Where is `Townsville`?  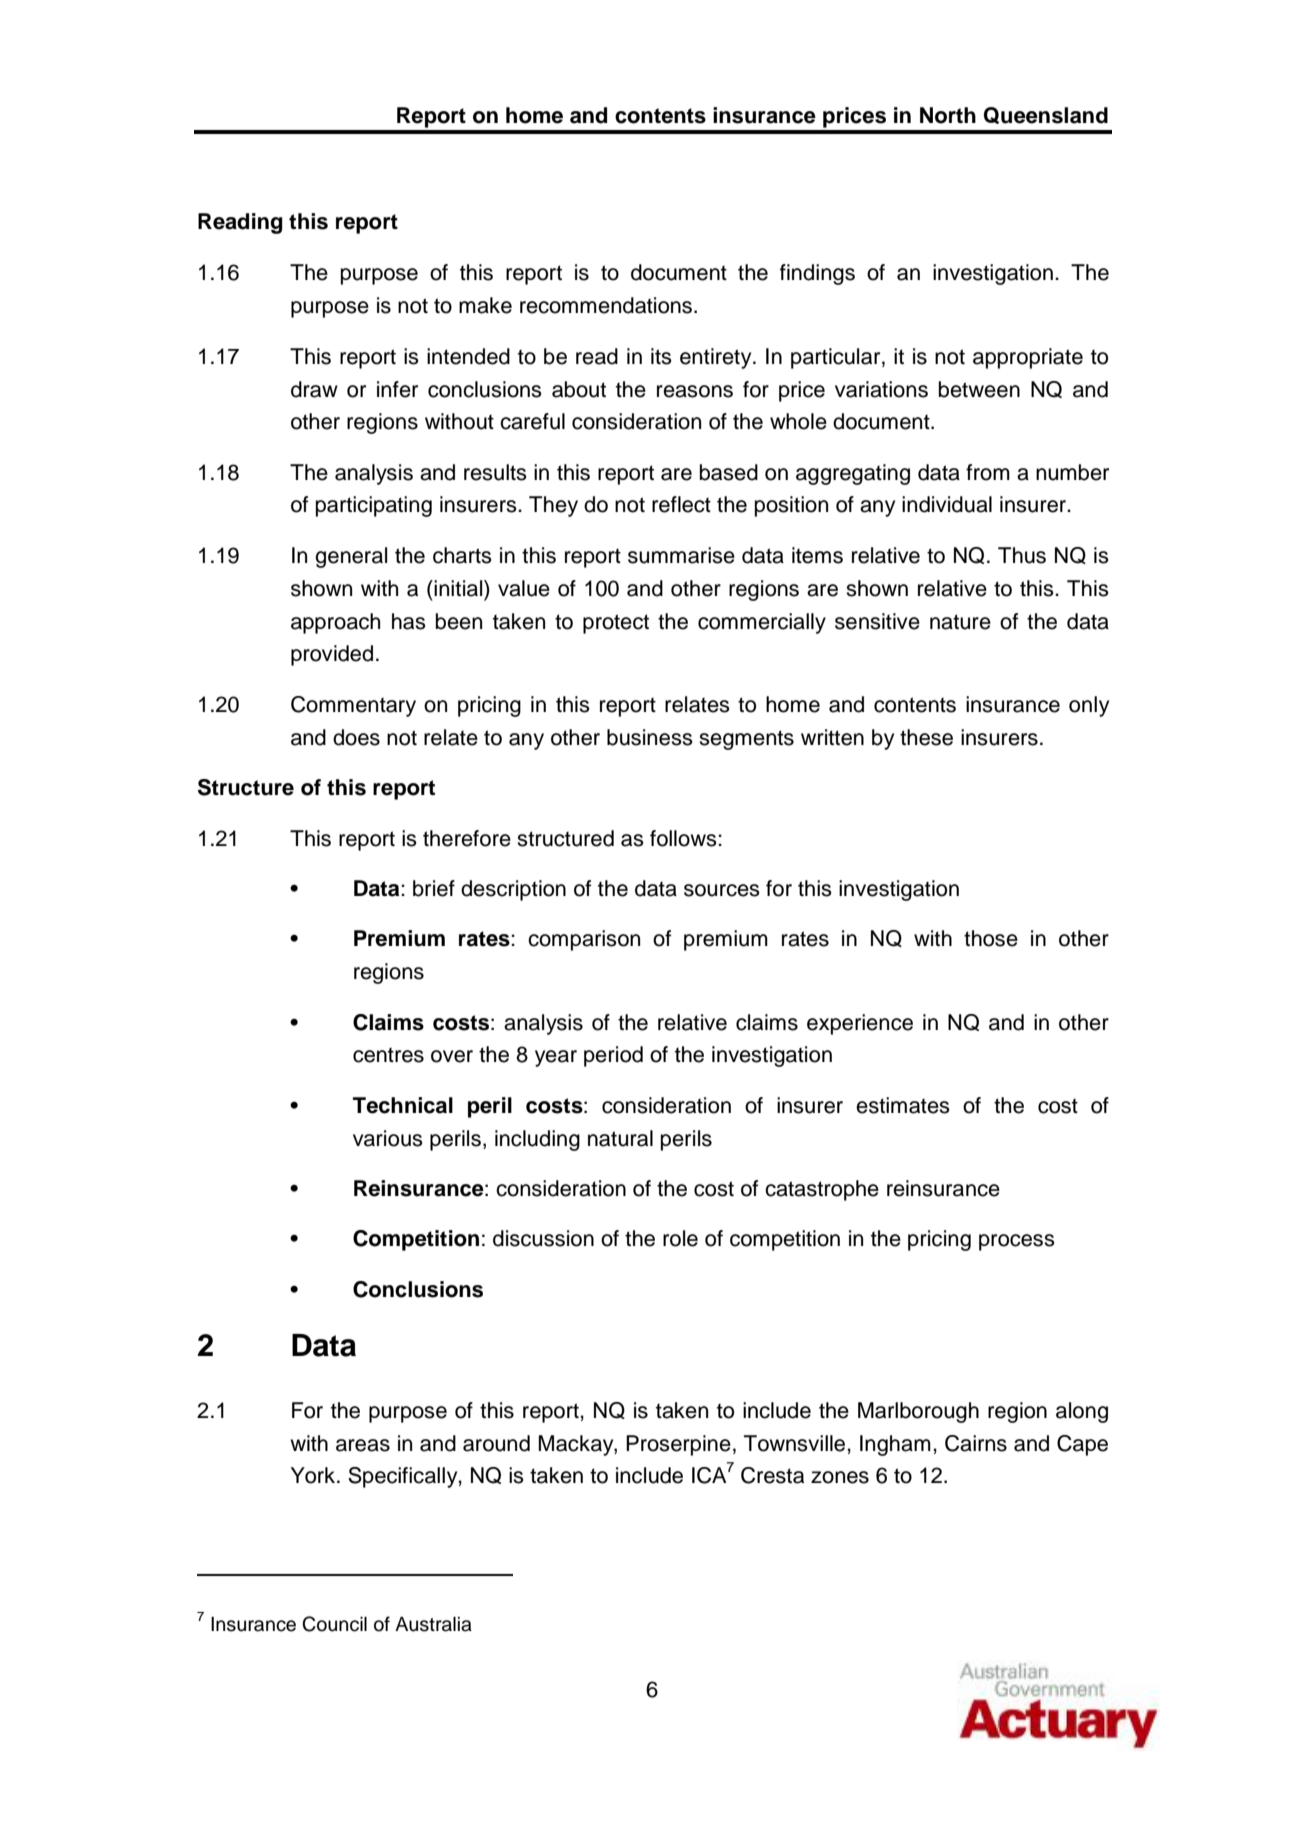 Townsville is located at coordinates (796, 1443).
